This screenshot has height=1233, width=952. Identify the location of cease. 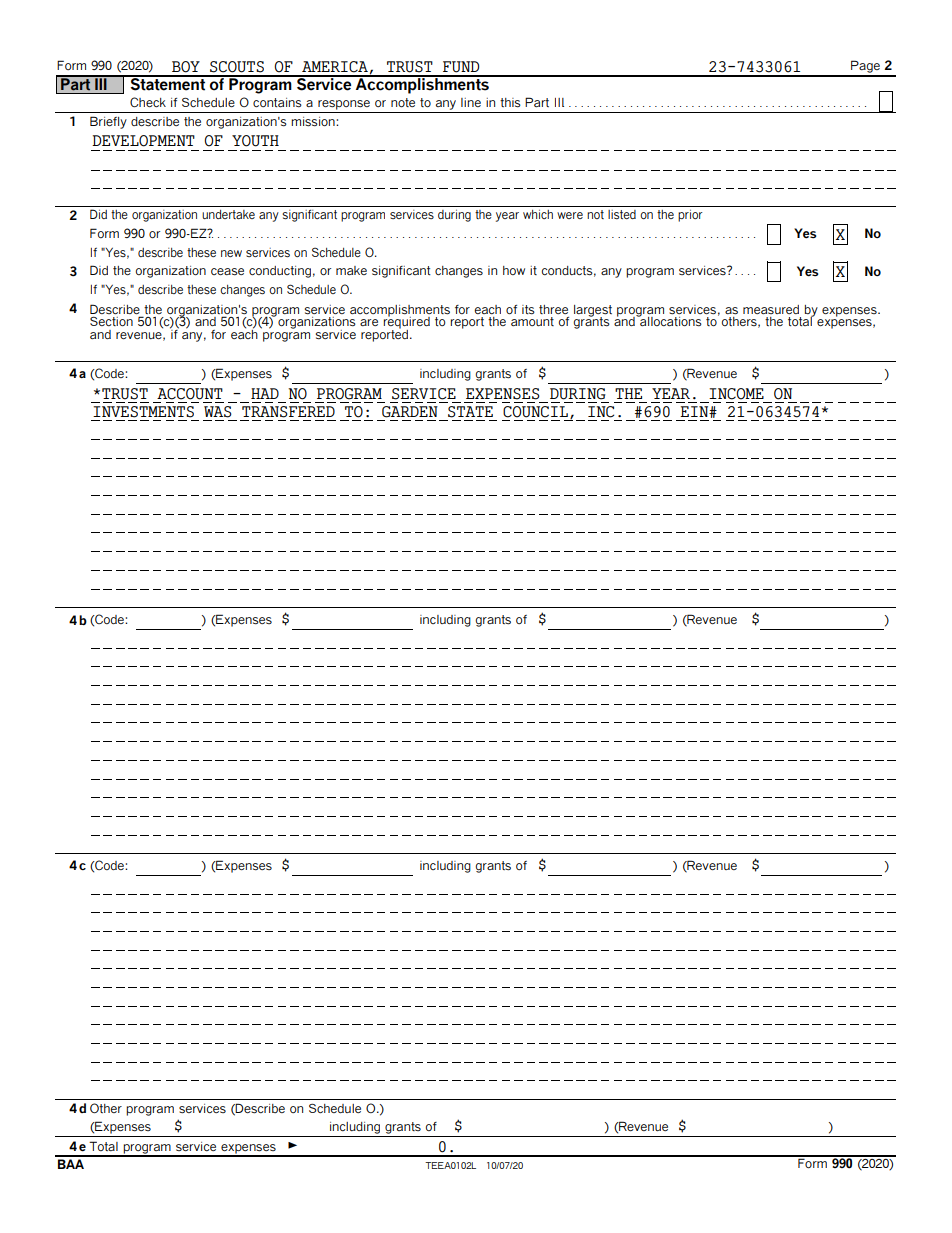
(227, 272).
